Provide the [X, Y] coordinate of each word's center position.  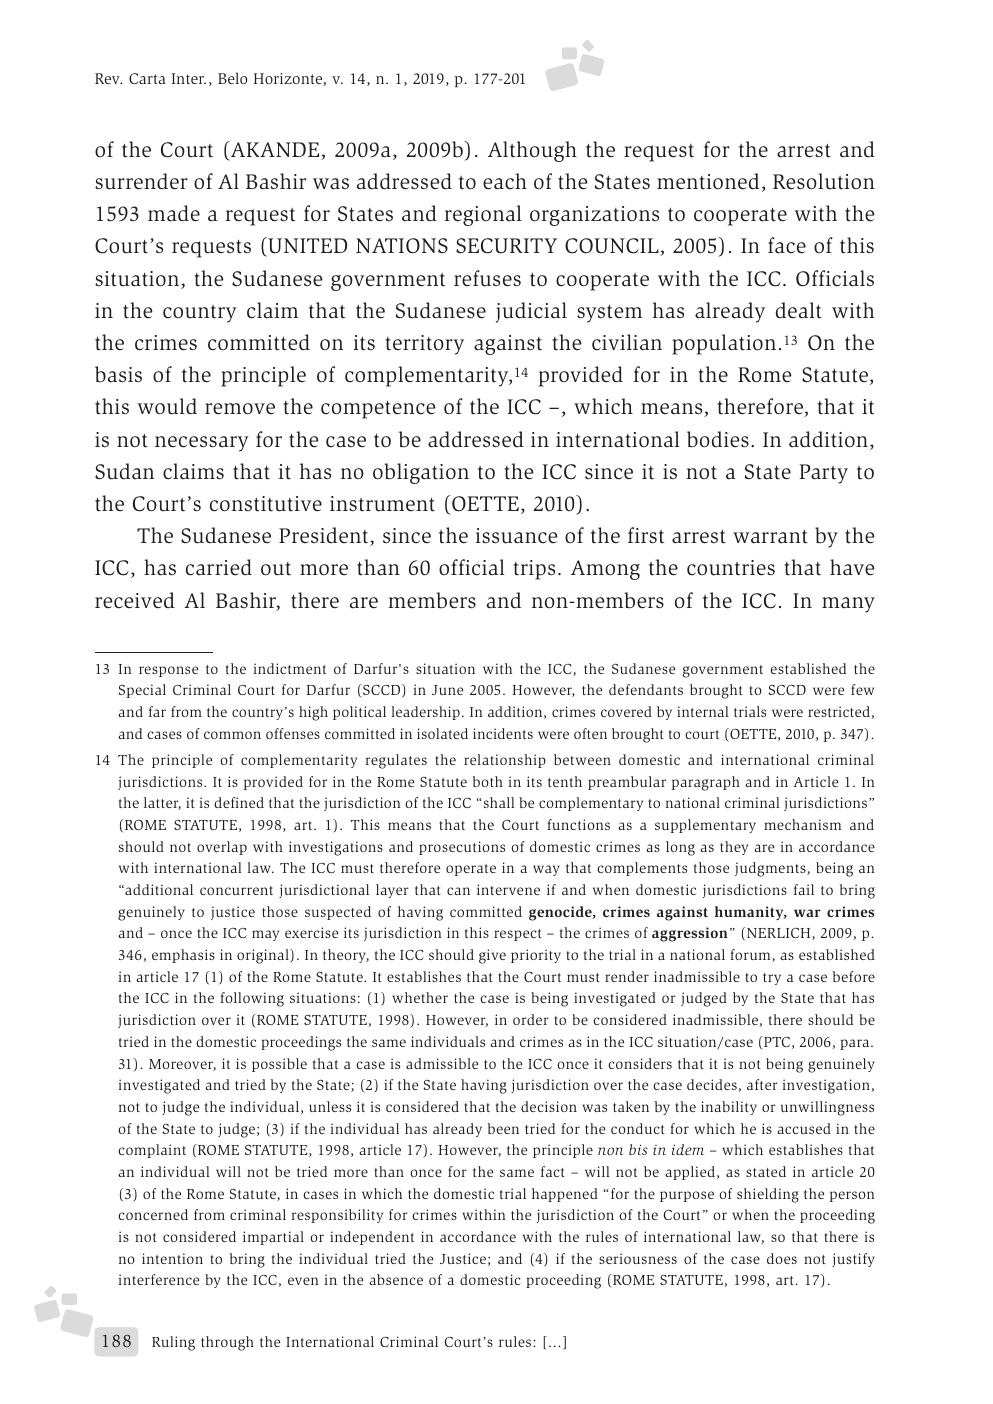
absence [396, 1279]
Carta [147, 78]
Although [532, 151]
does [782, 1258]
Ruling [173, 1343]
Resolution [824, 181]
